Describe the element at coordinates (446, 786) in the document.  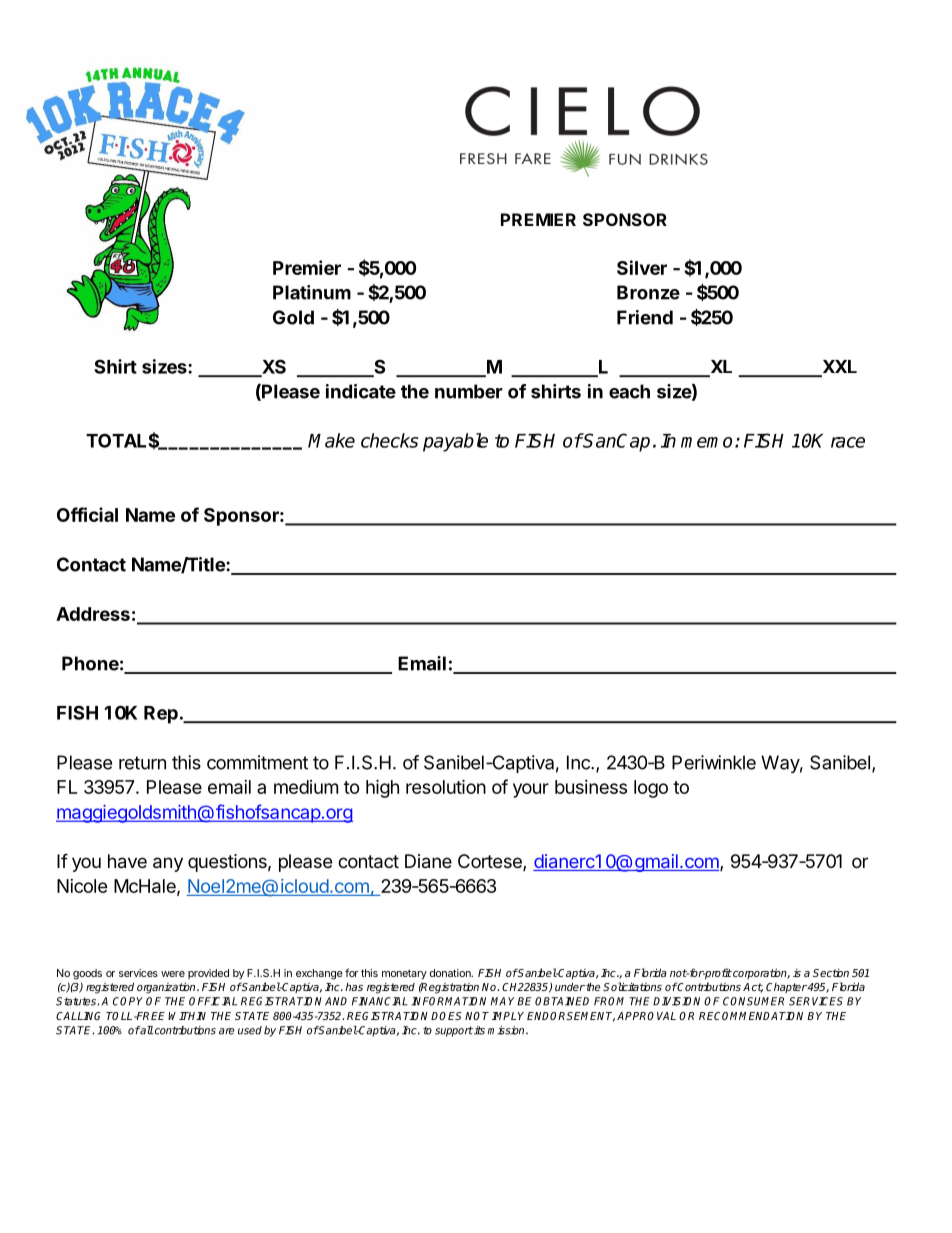
I see `resolution` at that location.
